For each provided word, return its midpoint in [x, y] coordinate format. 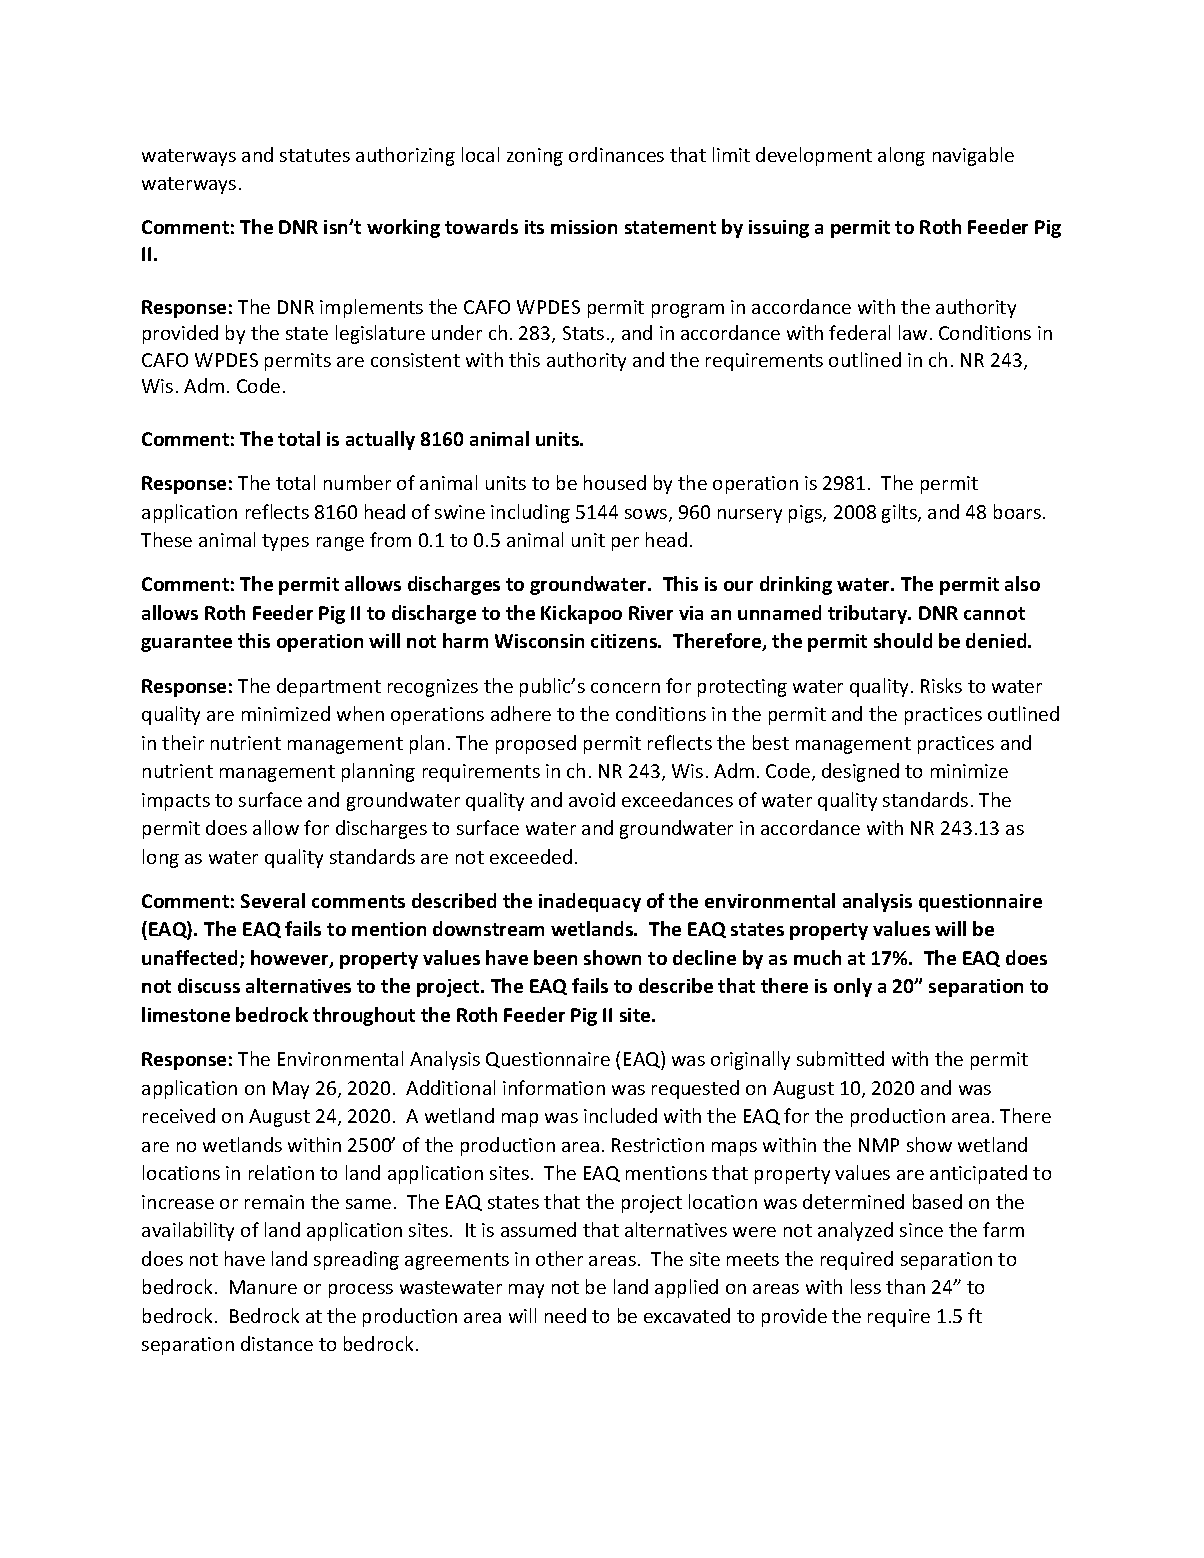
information [554, 1087]
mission [584, 227]
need [565, 1315]
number [357, 482]
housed [615, 482]
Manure [263, 1287]
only [853, 987]
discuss [209, 985]
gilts [900, 513]
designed [860, 772]
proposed [536, 744]
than [905, 1286]
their [183, 742]
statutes [315, 155]
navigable [973, 156]
